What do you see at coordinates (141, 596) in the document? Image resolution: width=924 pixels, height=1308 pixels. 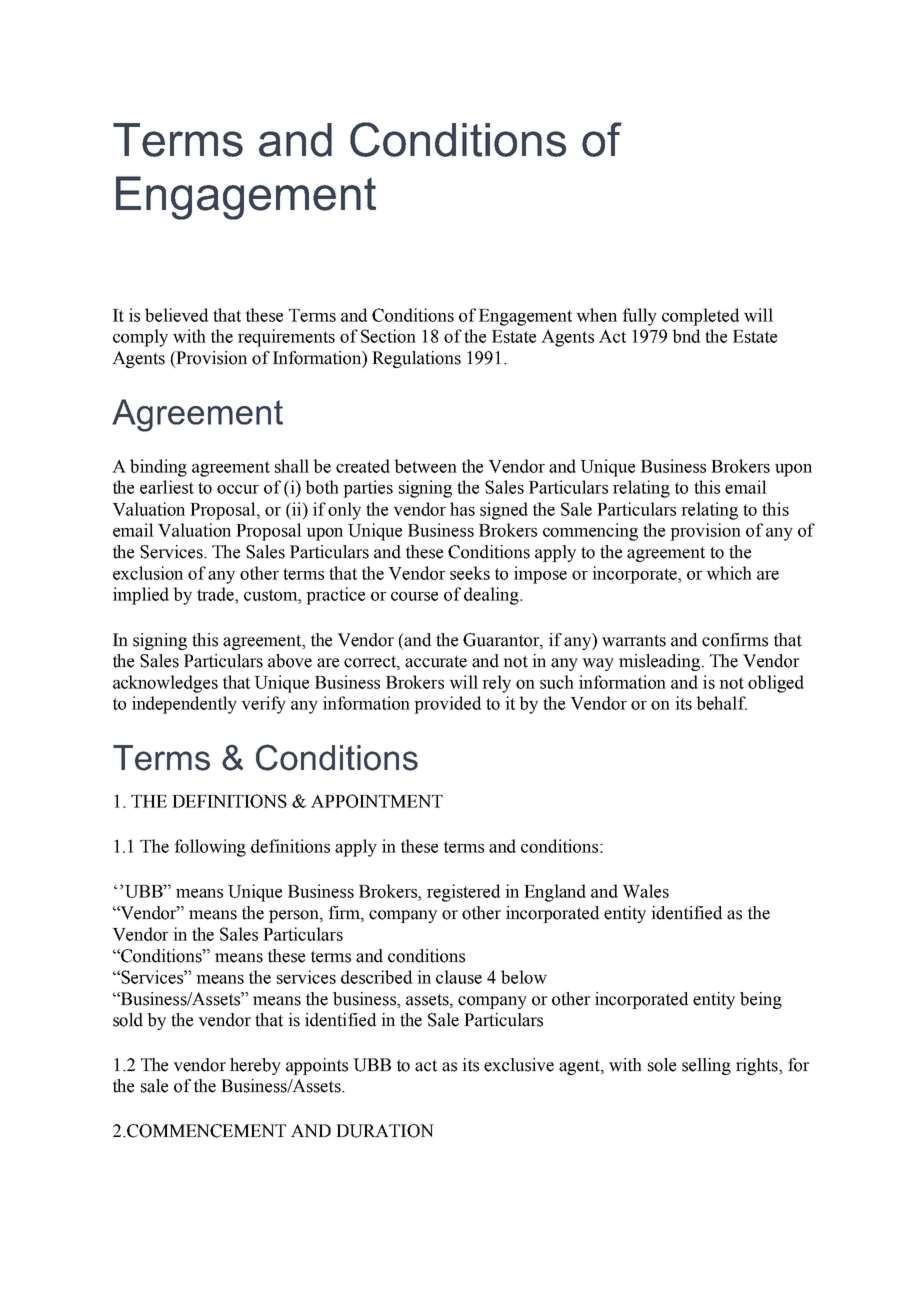 I see `implied` at bounding box center [141, 596].
